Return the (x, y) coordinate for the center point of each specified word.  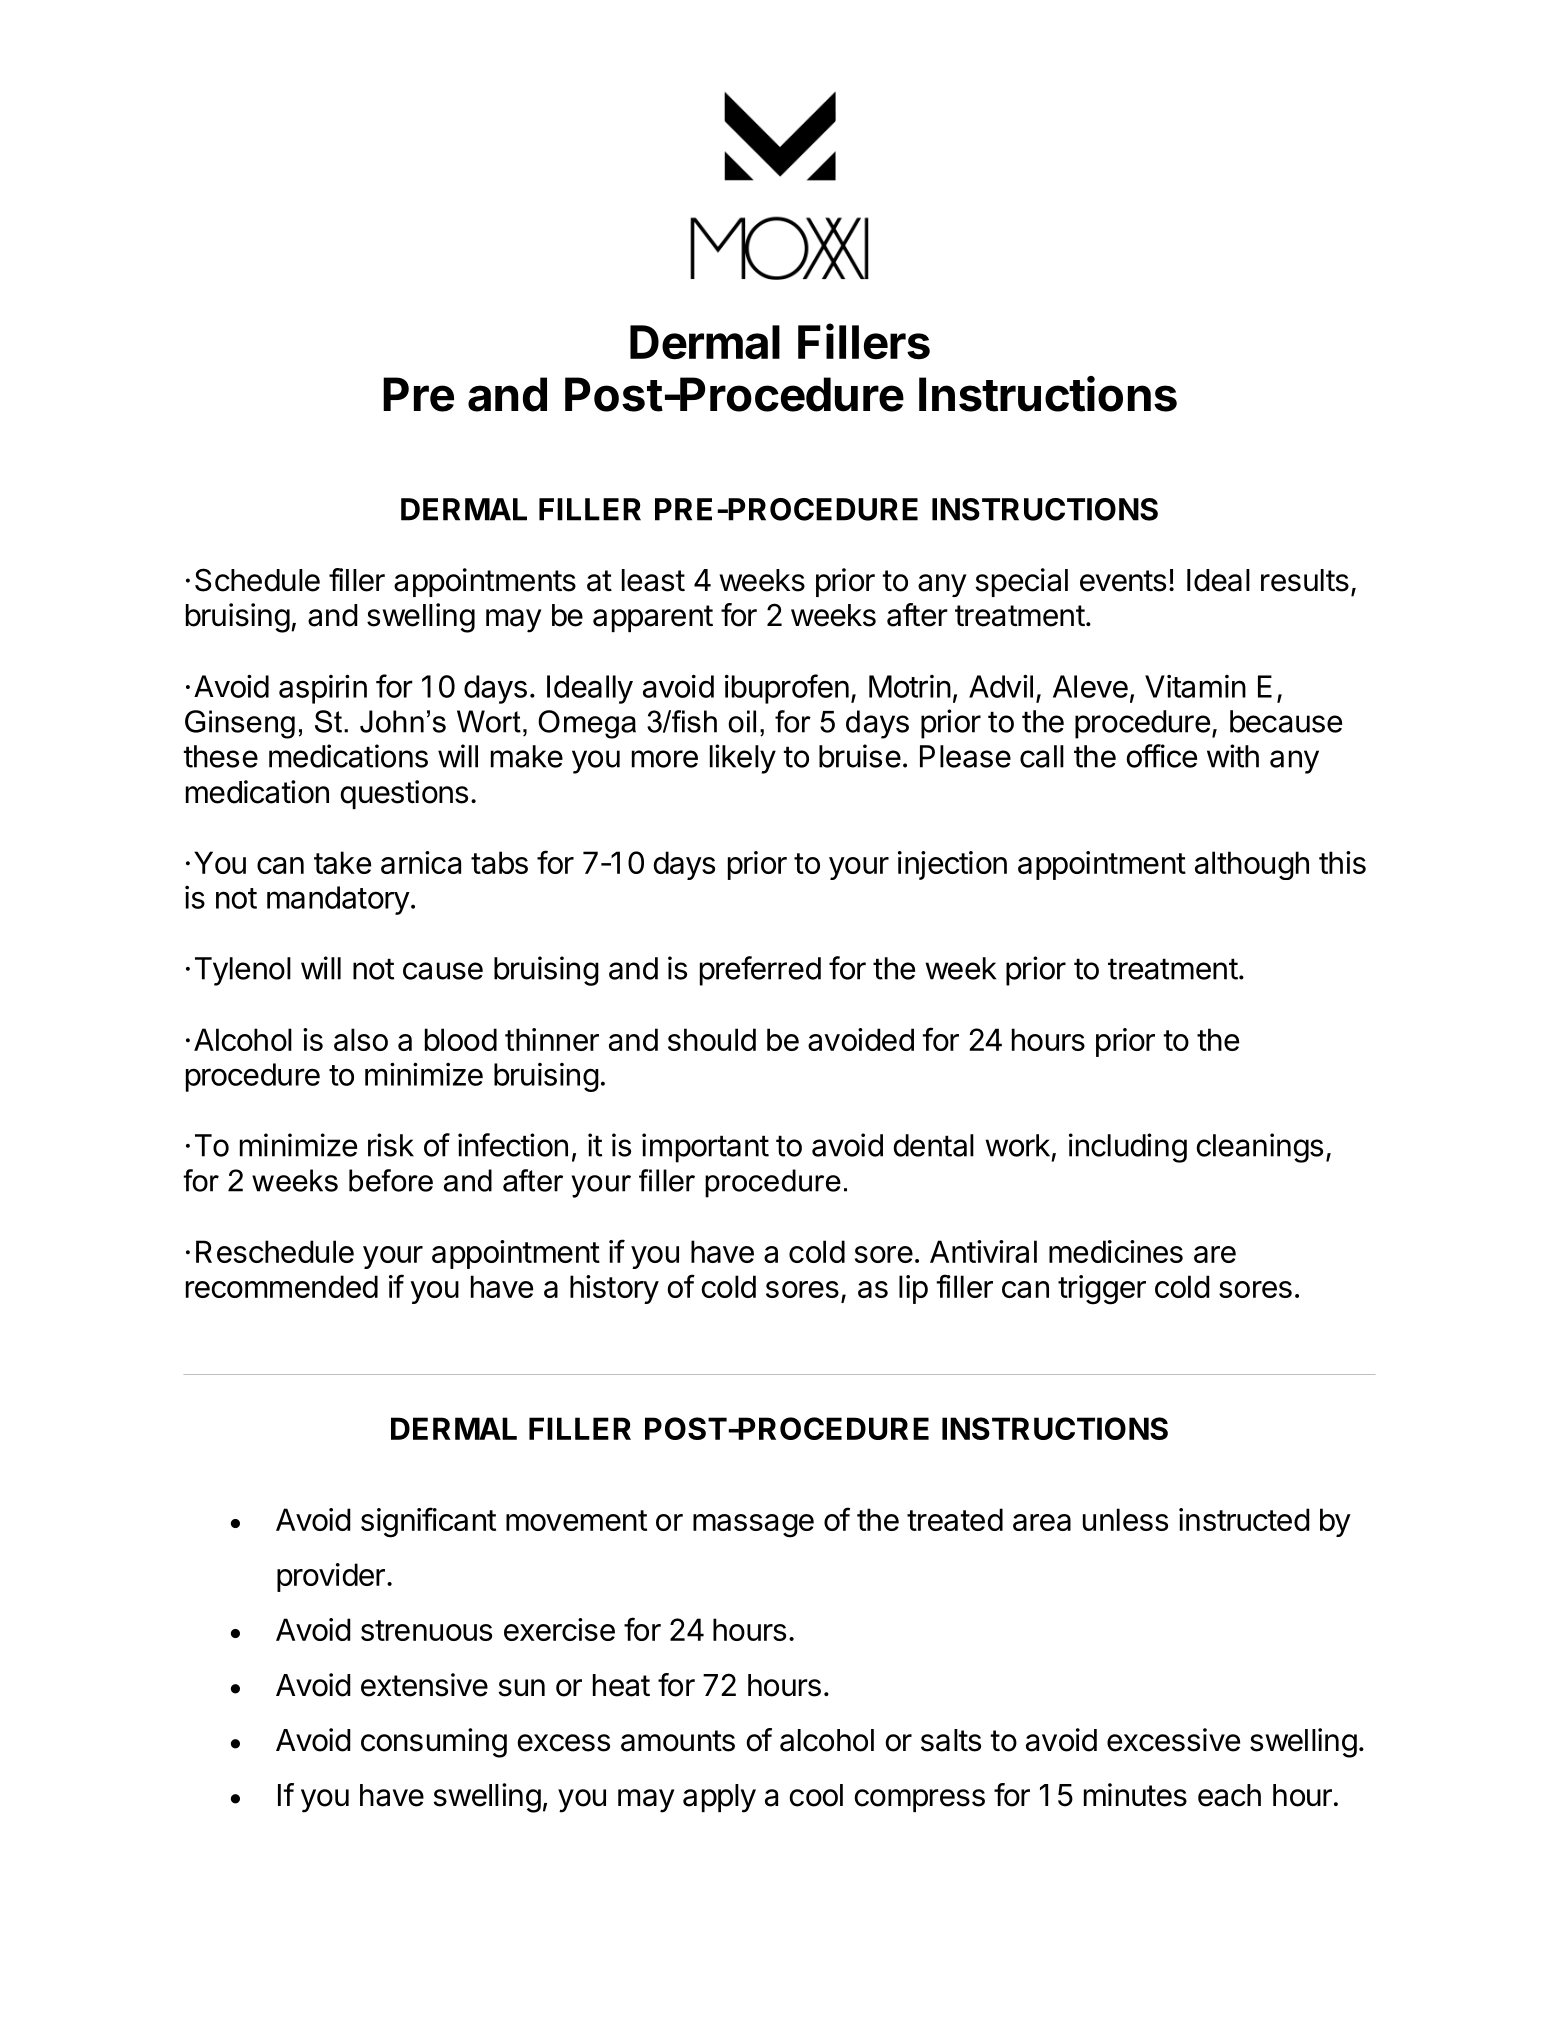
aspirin (323, 689)
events (1123, 581)
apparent (653, 618)
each (1229, 1795)
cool (816, 1795)
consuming (434, 1743)
